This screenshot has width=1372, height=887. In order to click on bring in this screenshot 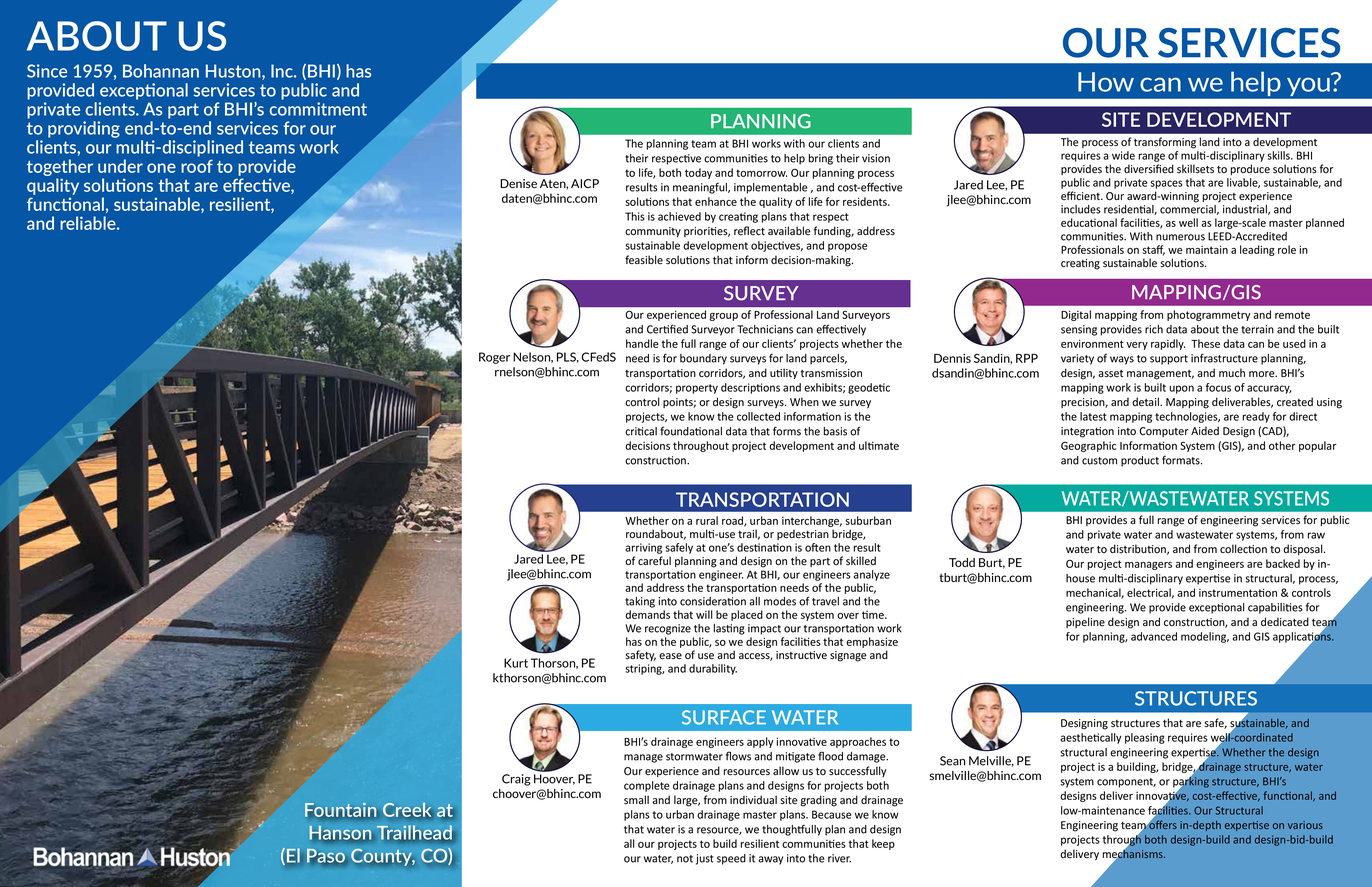, I will do `click(821, 159)`.
